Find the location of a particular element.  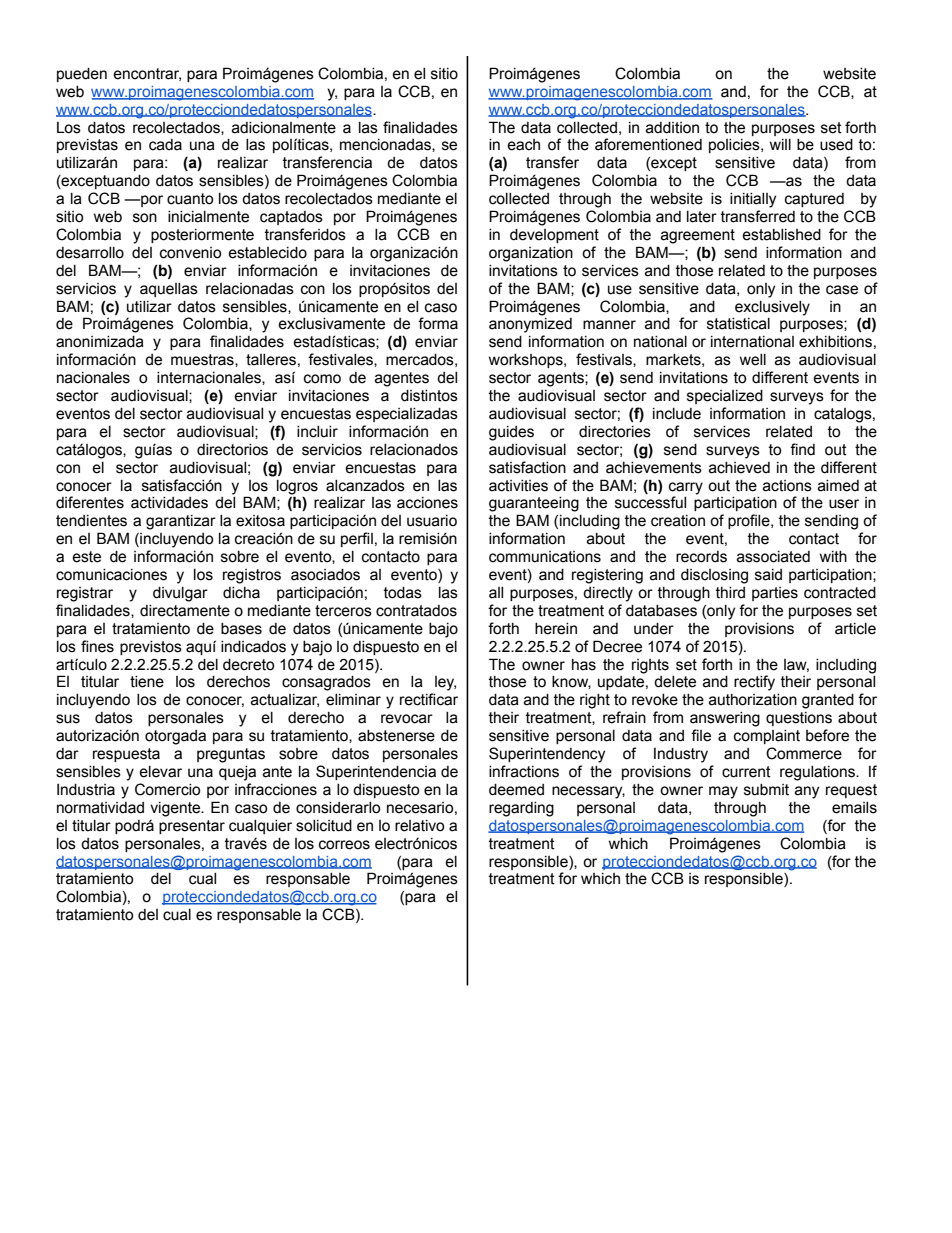

actividades is located at coordinates (169, 503).
